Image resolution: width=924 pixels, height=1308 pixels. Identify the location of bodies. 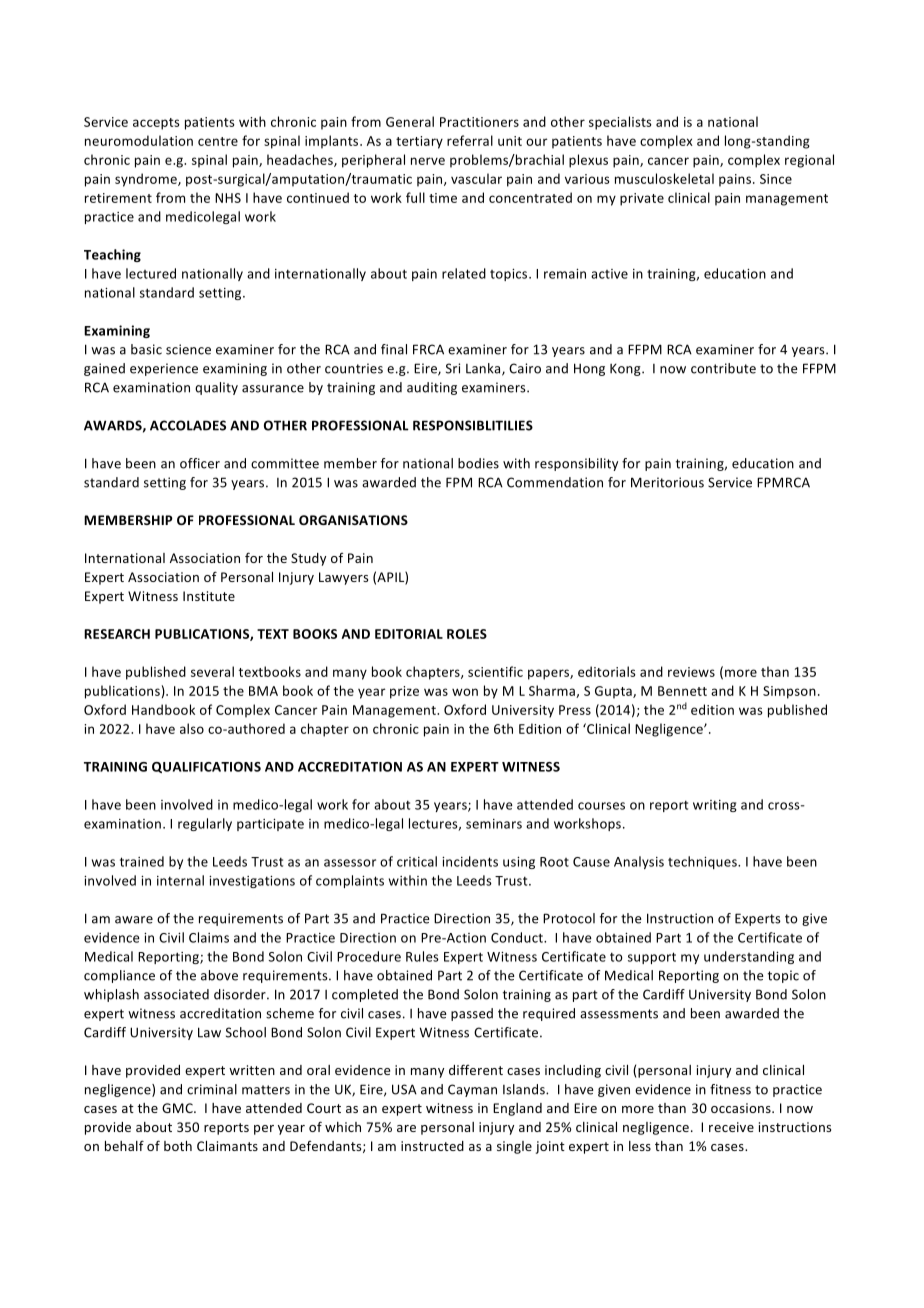
(478, 463).
